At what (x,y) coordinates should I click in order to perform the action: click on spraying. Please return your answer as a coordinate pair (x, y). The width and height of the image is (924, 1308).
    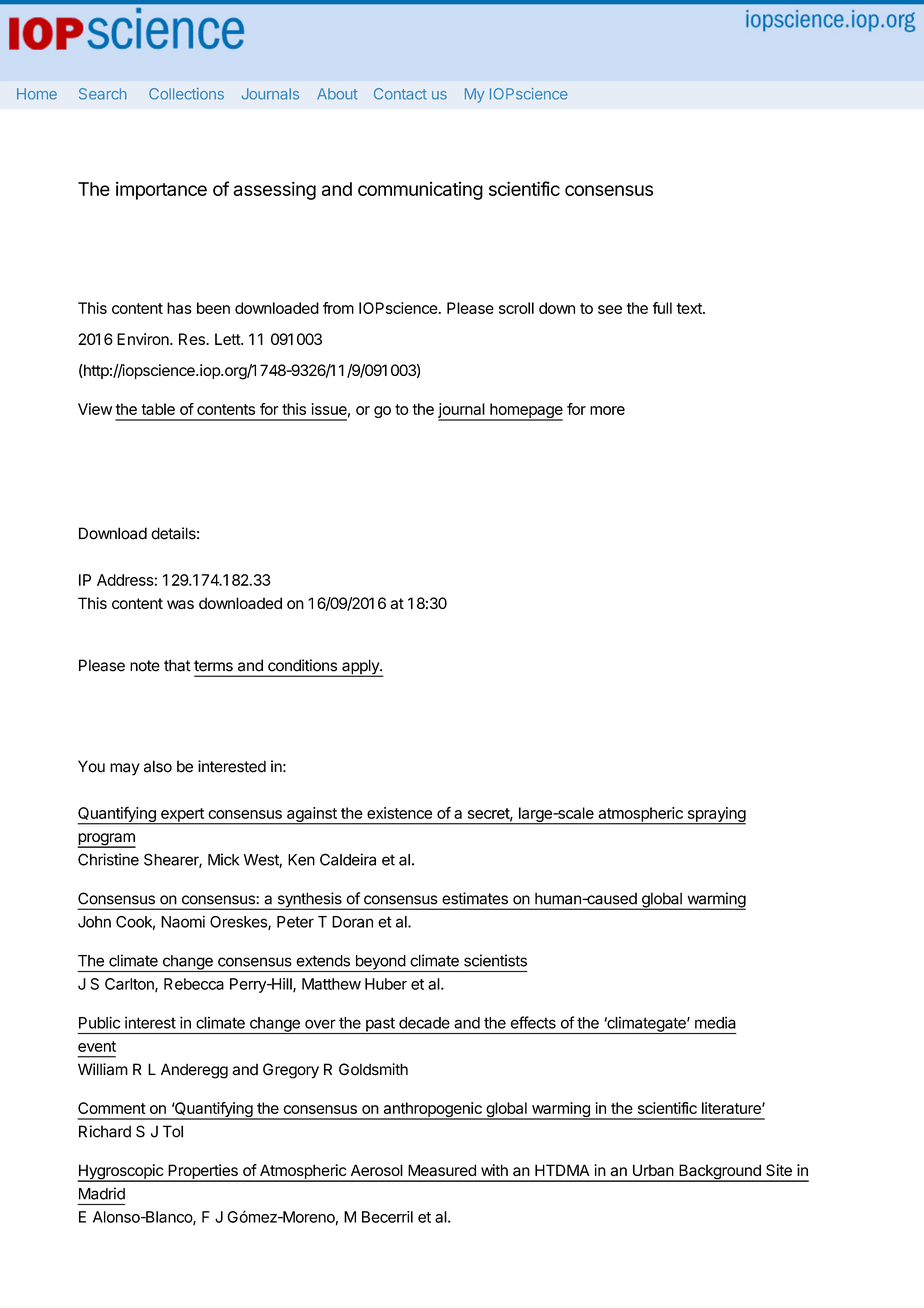
    Looking at the image, I should click on (715, 816).
